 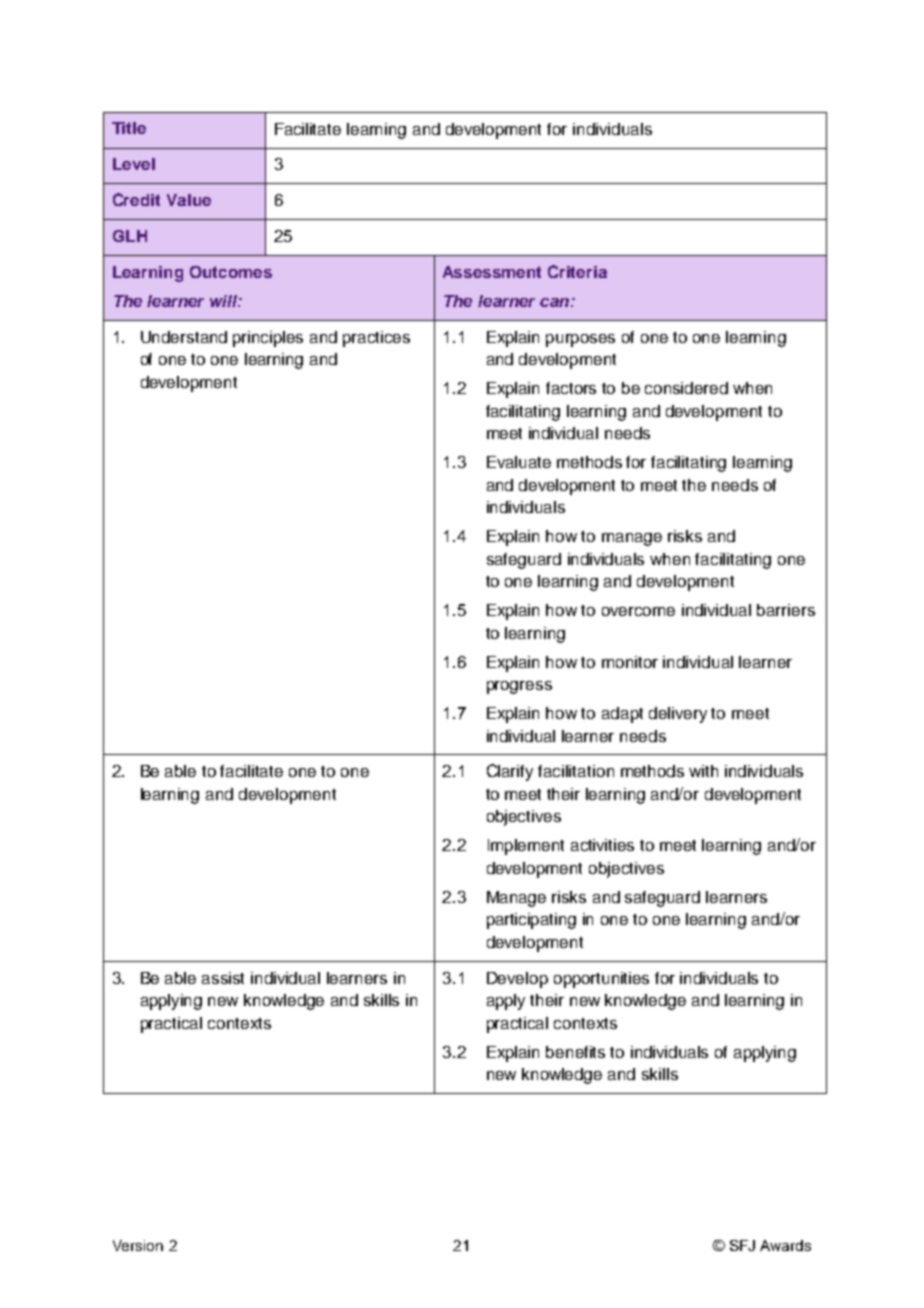 I want to click on Version, so click(x=138, y=1245).
